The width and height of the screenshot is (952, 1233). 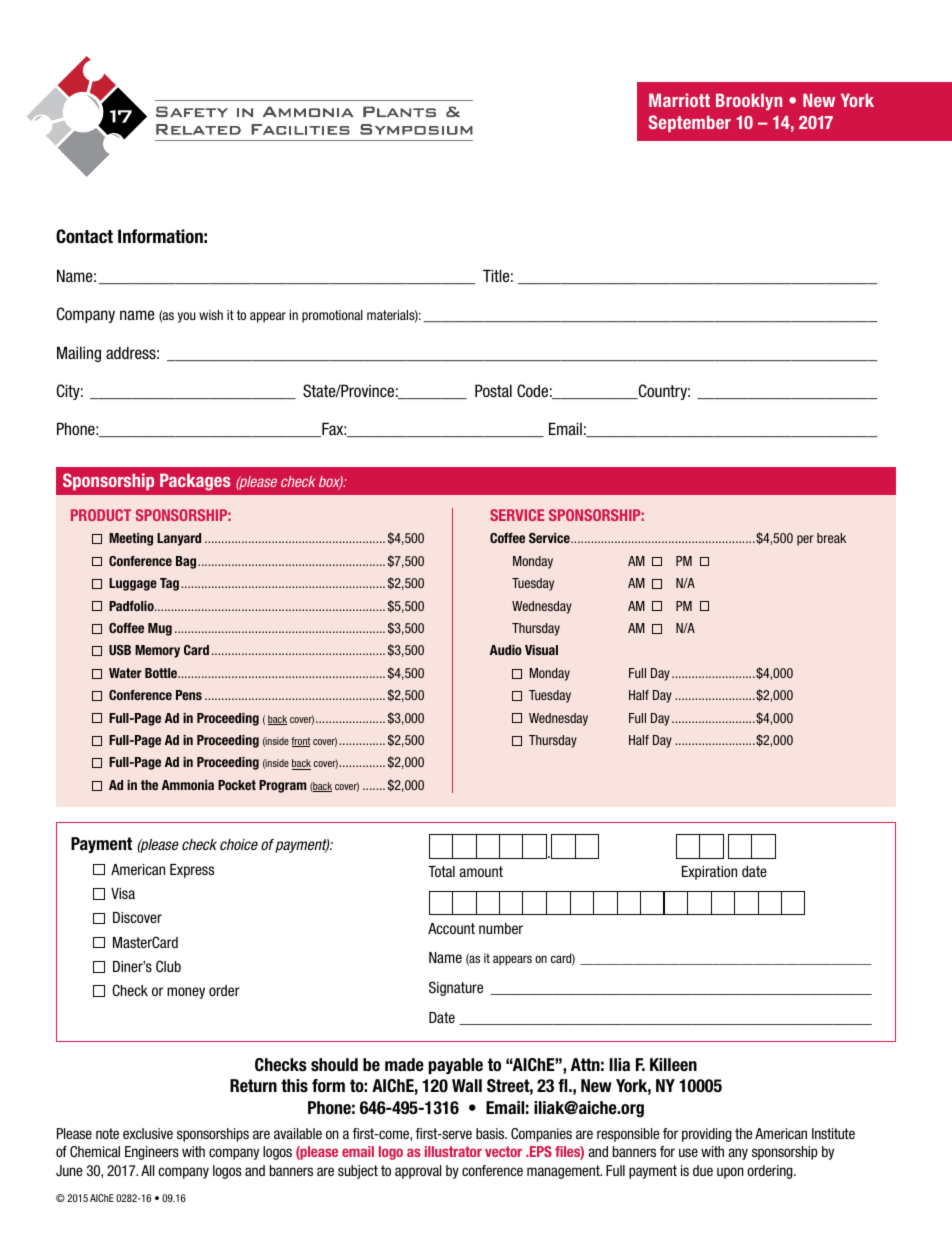 I want to click on per, so click(x=805, y=540).
